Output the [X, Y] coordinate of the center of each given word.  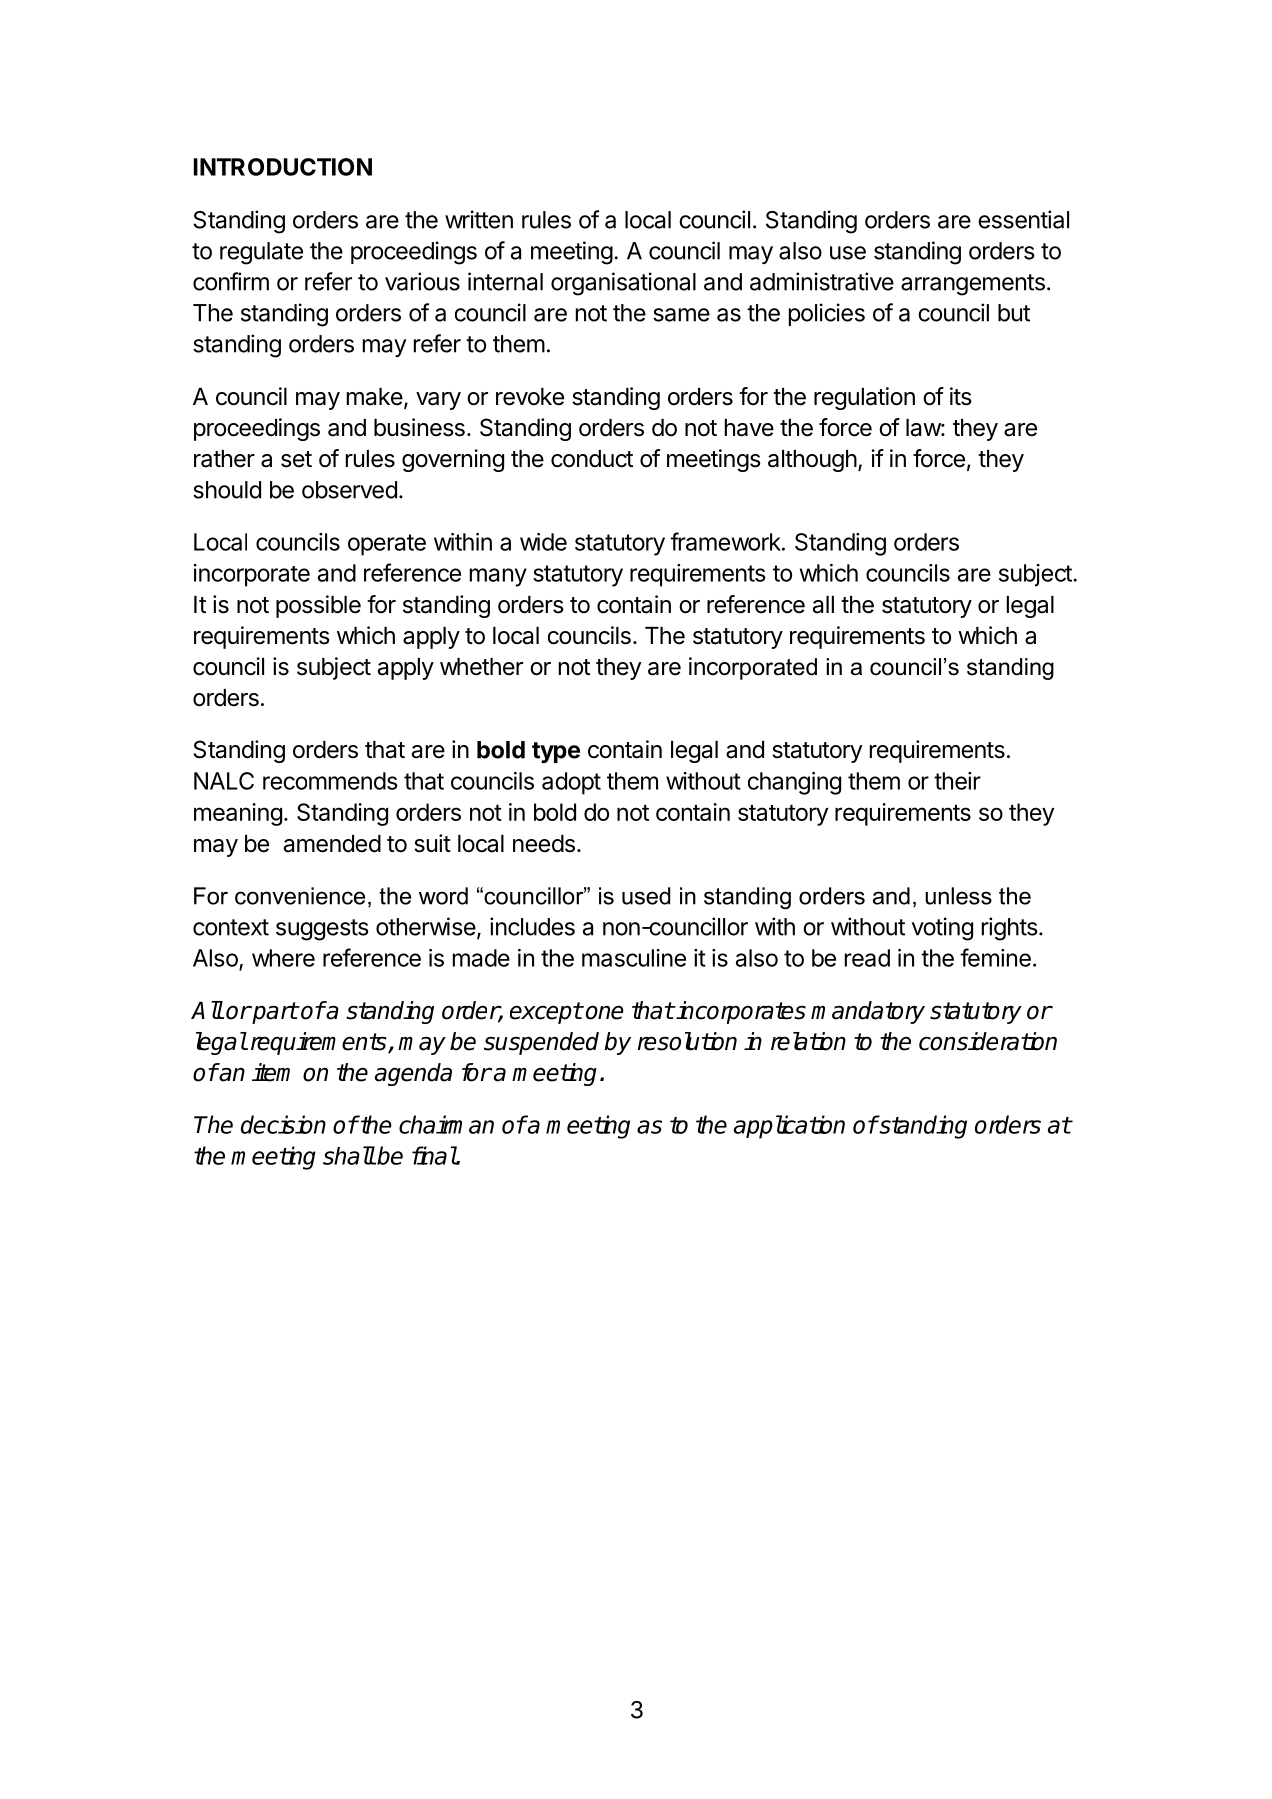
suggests [322, 930]
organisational [623, 284]
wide [543, 542]
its [961, 396]
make [375, 397]
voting [942, 929]
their [957, 781]
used [646, 896]
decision [283, 1124]
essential [1023, 219]
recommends [330, 781]
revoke [530, 397]
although [812, 461]
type [556, 752]
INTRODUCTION [283, 167]
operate [387, 545]
